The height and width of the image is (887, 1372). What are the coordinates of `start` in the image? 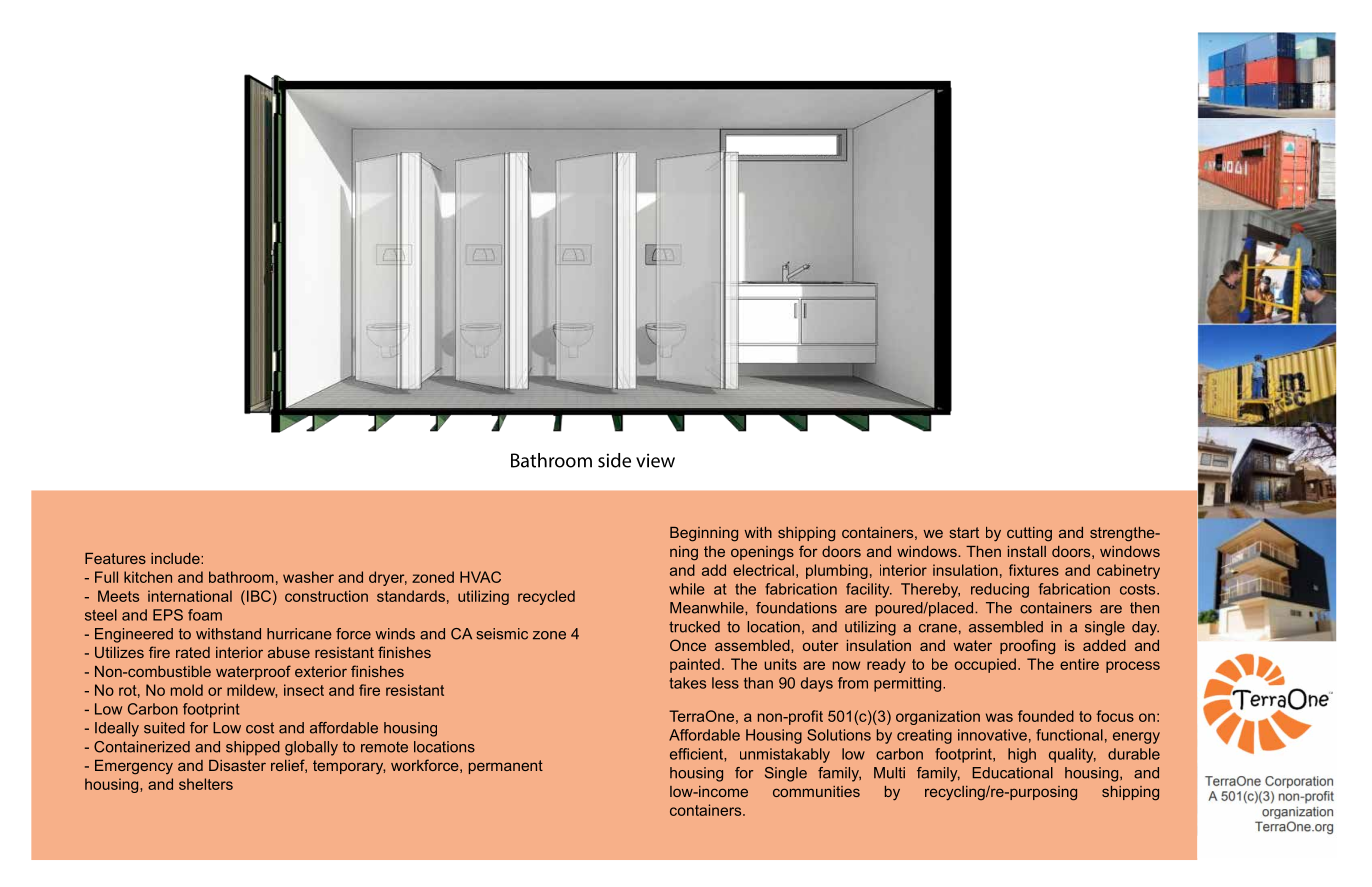 It's located at (964, 532).
